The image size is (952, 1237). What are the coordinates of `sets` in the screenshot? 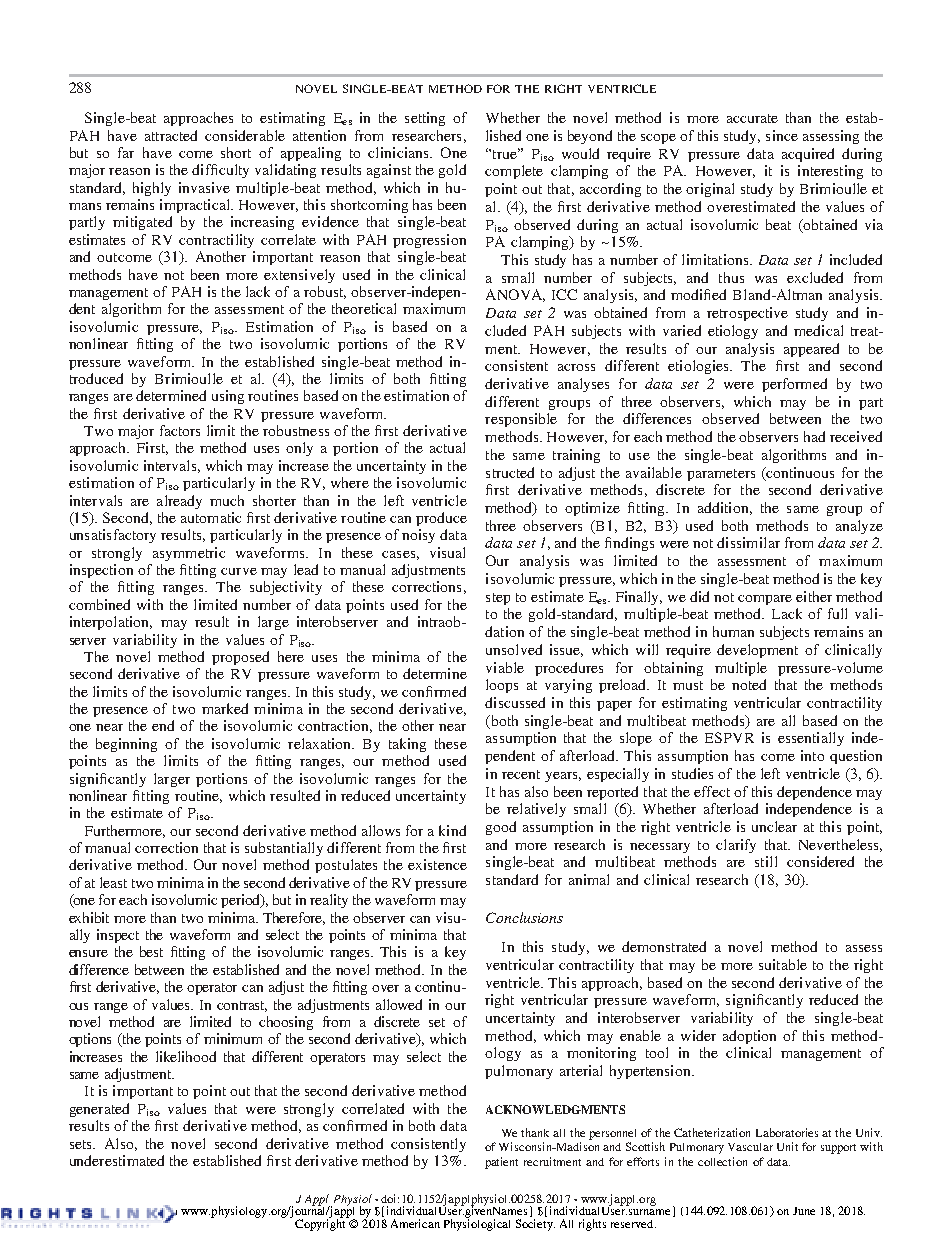 It's located at (82, 1144).
